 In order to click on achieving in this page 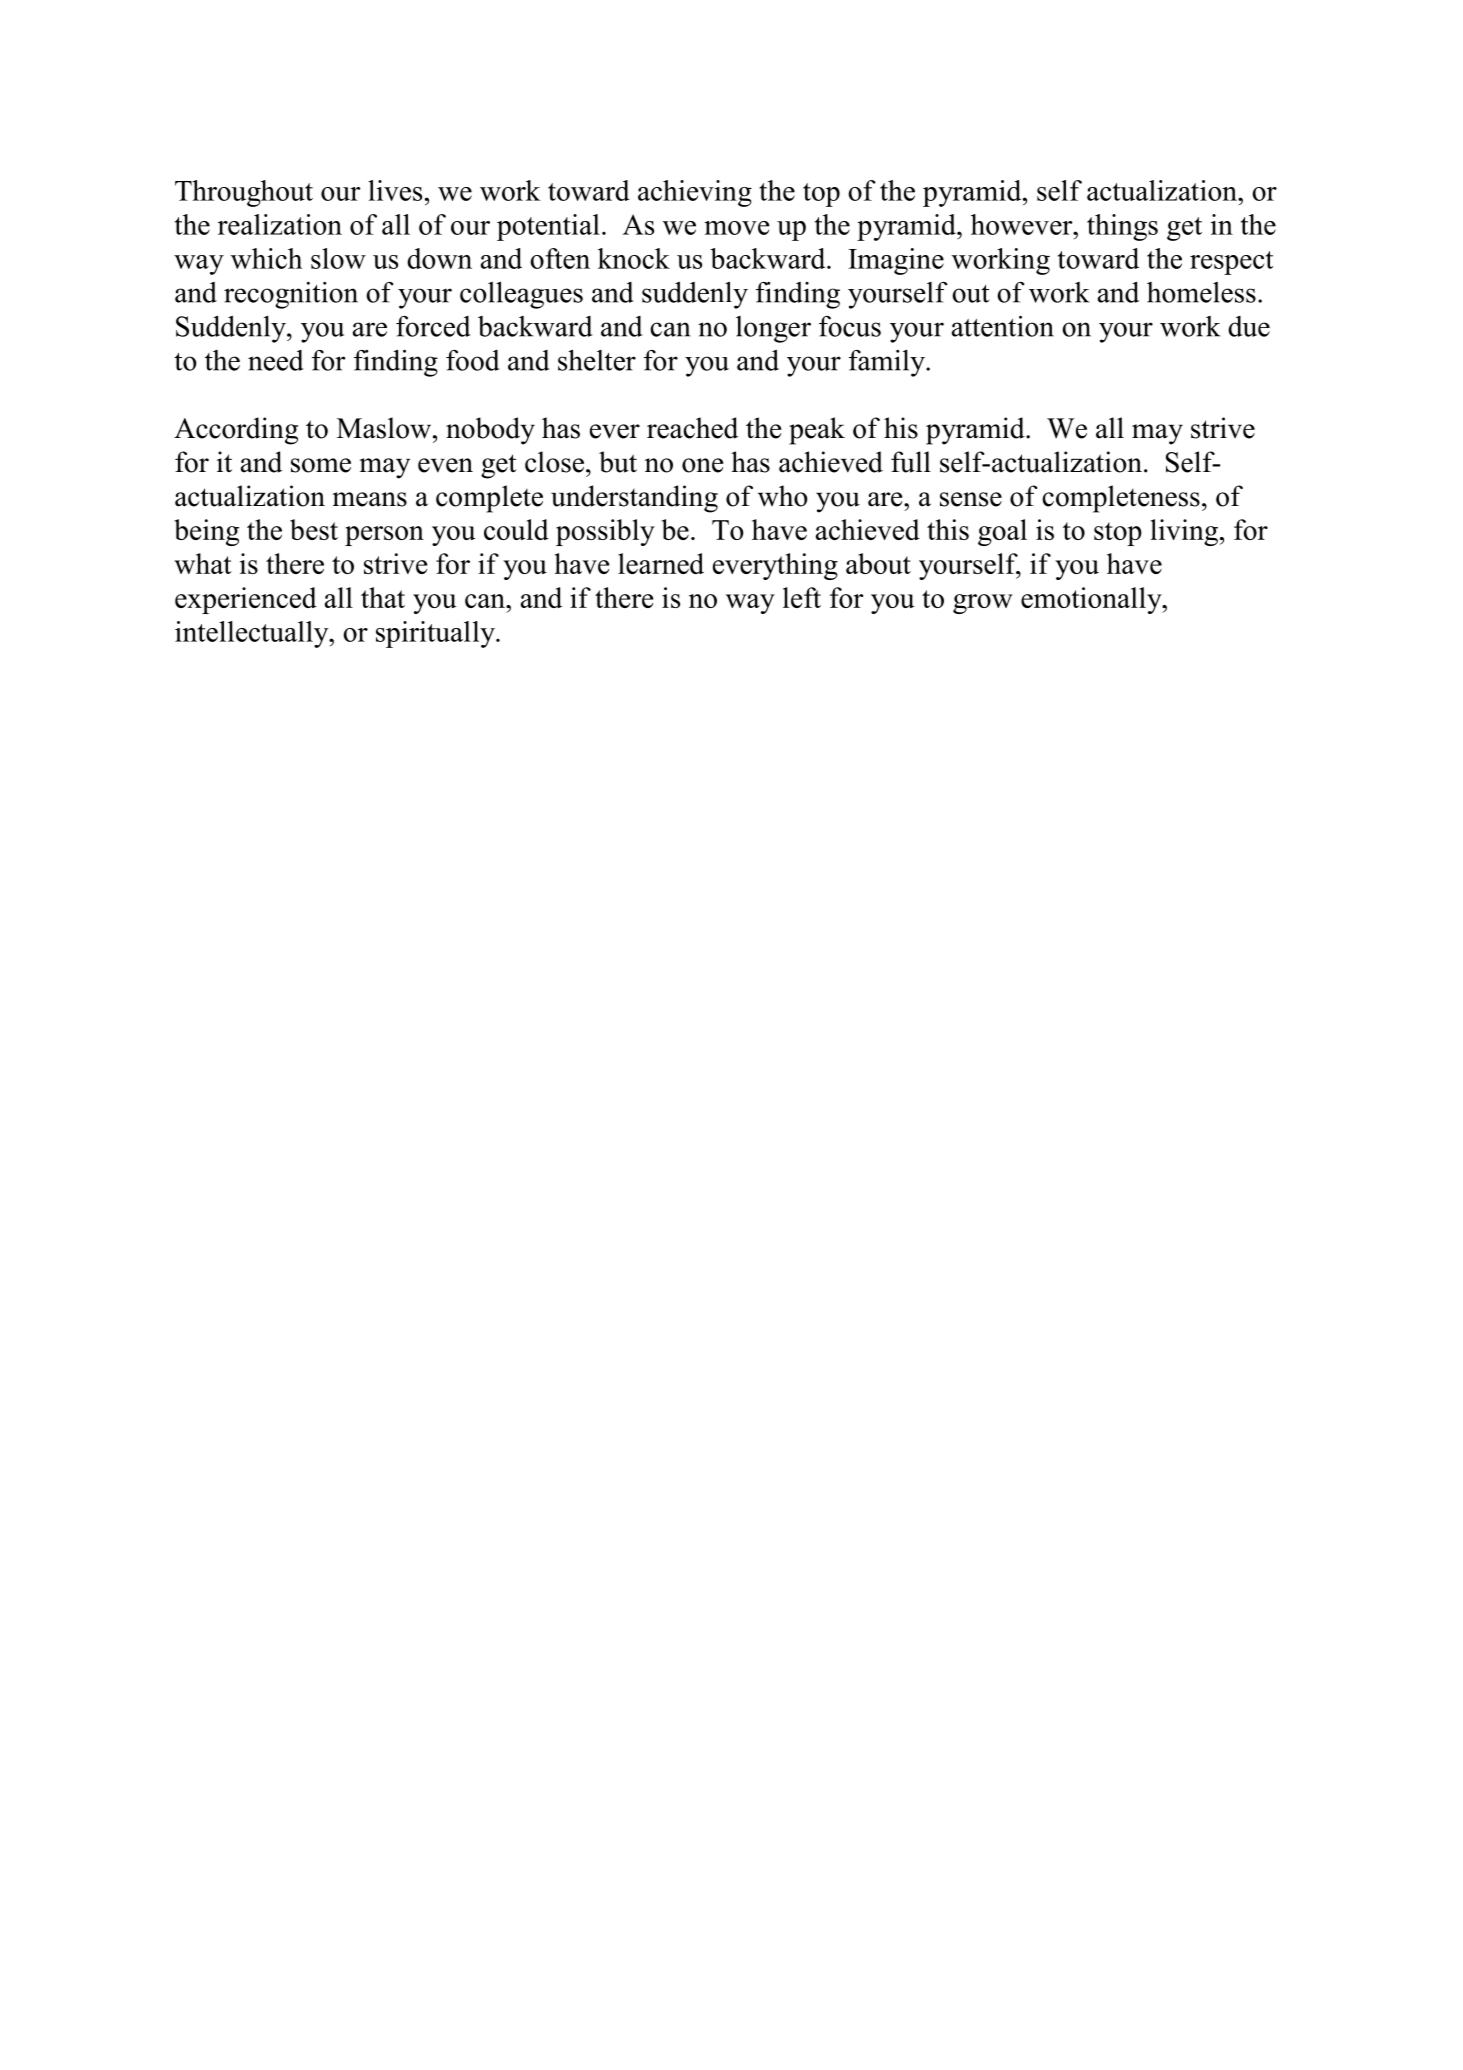, I will do `click(695, 193)`.
